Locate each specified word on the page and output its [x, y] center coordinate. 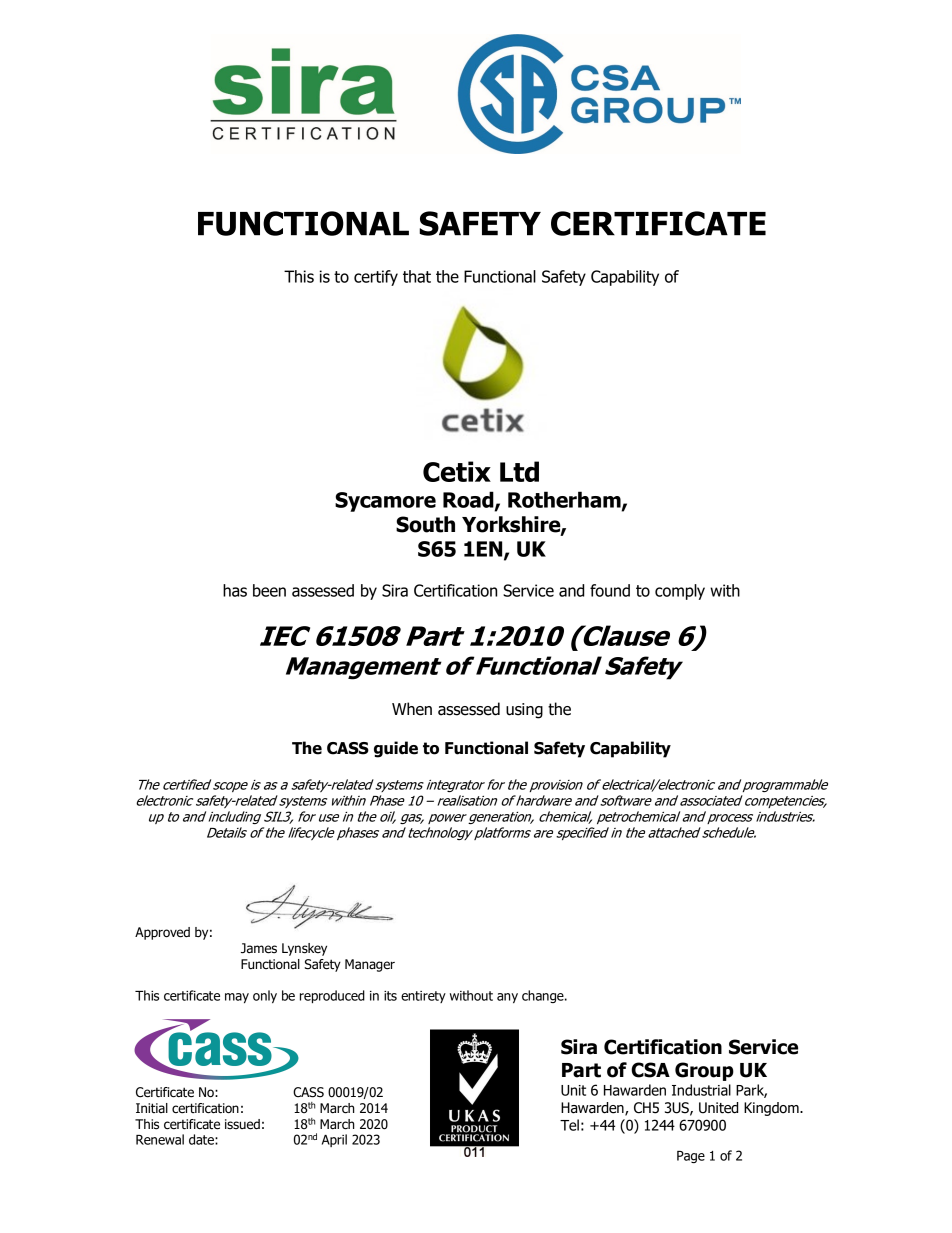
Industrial [701, 1090]
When [412, 709]
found [610, 590]
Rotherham [565, 500]
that [417, 276]
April [334, 1140]
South [425, 524]
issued [242, 1124]
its [390, 996]
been [269, 590]
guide [396, 749]
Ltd [519, 471]
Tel [569, 1125]
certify [376, 278]
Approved [162, 933]
